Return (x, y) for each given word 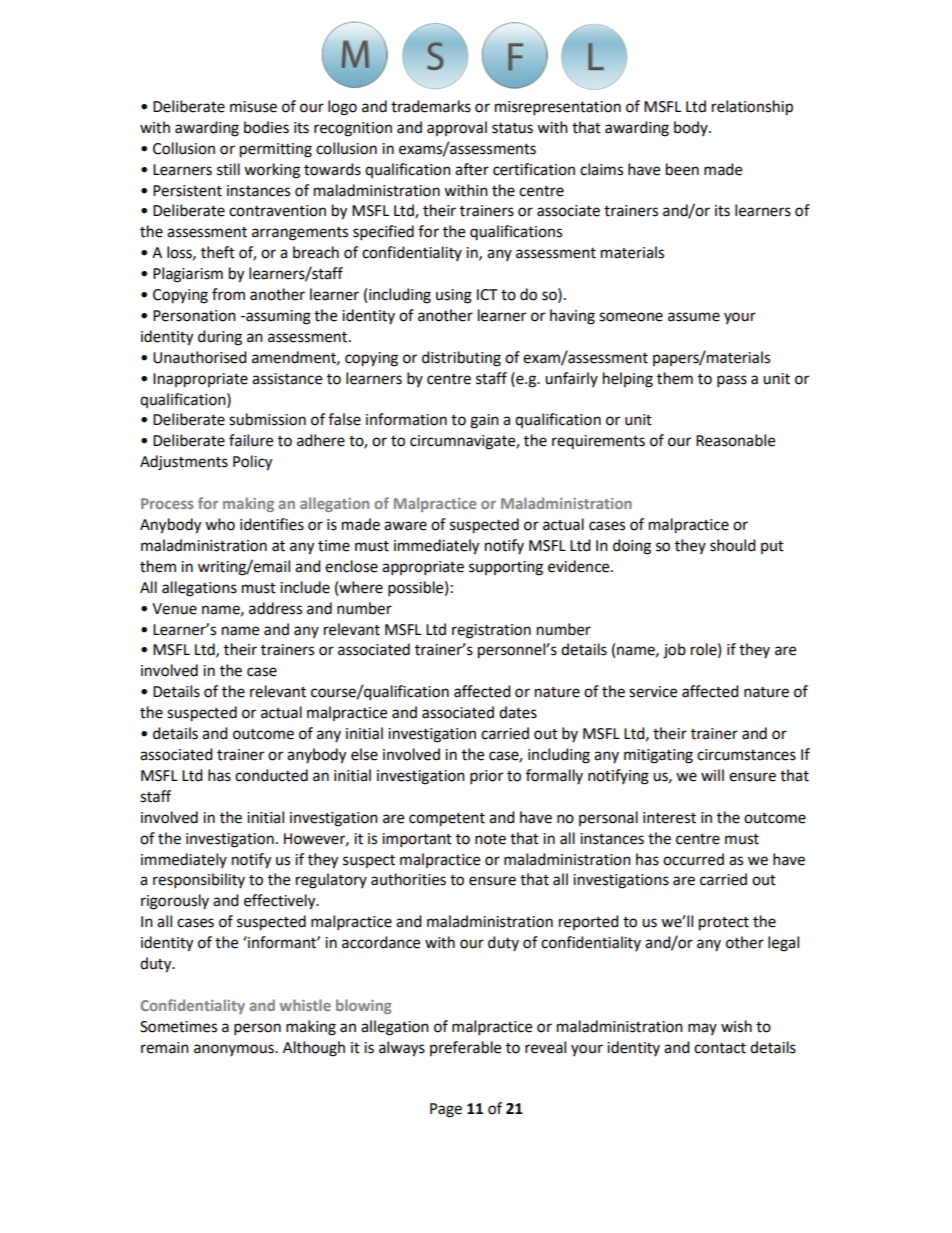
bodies (266, 127)
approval (457, 128)
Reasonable (735, 440)
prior (486, 777)
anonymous (235, 1050)
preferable (465, 1048)
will (712, 775)
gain (484, 421)
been (682, 169)
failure (251, 440)
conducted (271, 775)
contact (720, 1048)
